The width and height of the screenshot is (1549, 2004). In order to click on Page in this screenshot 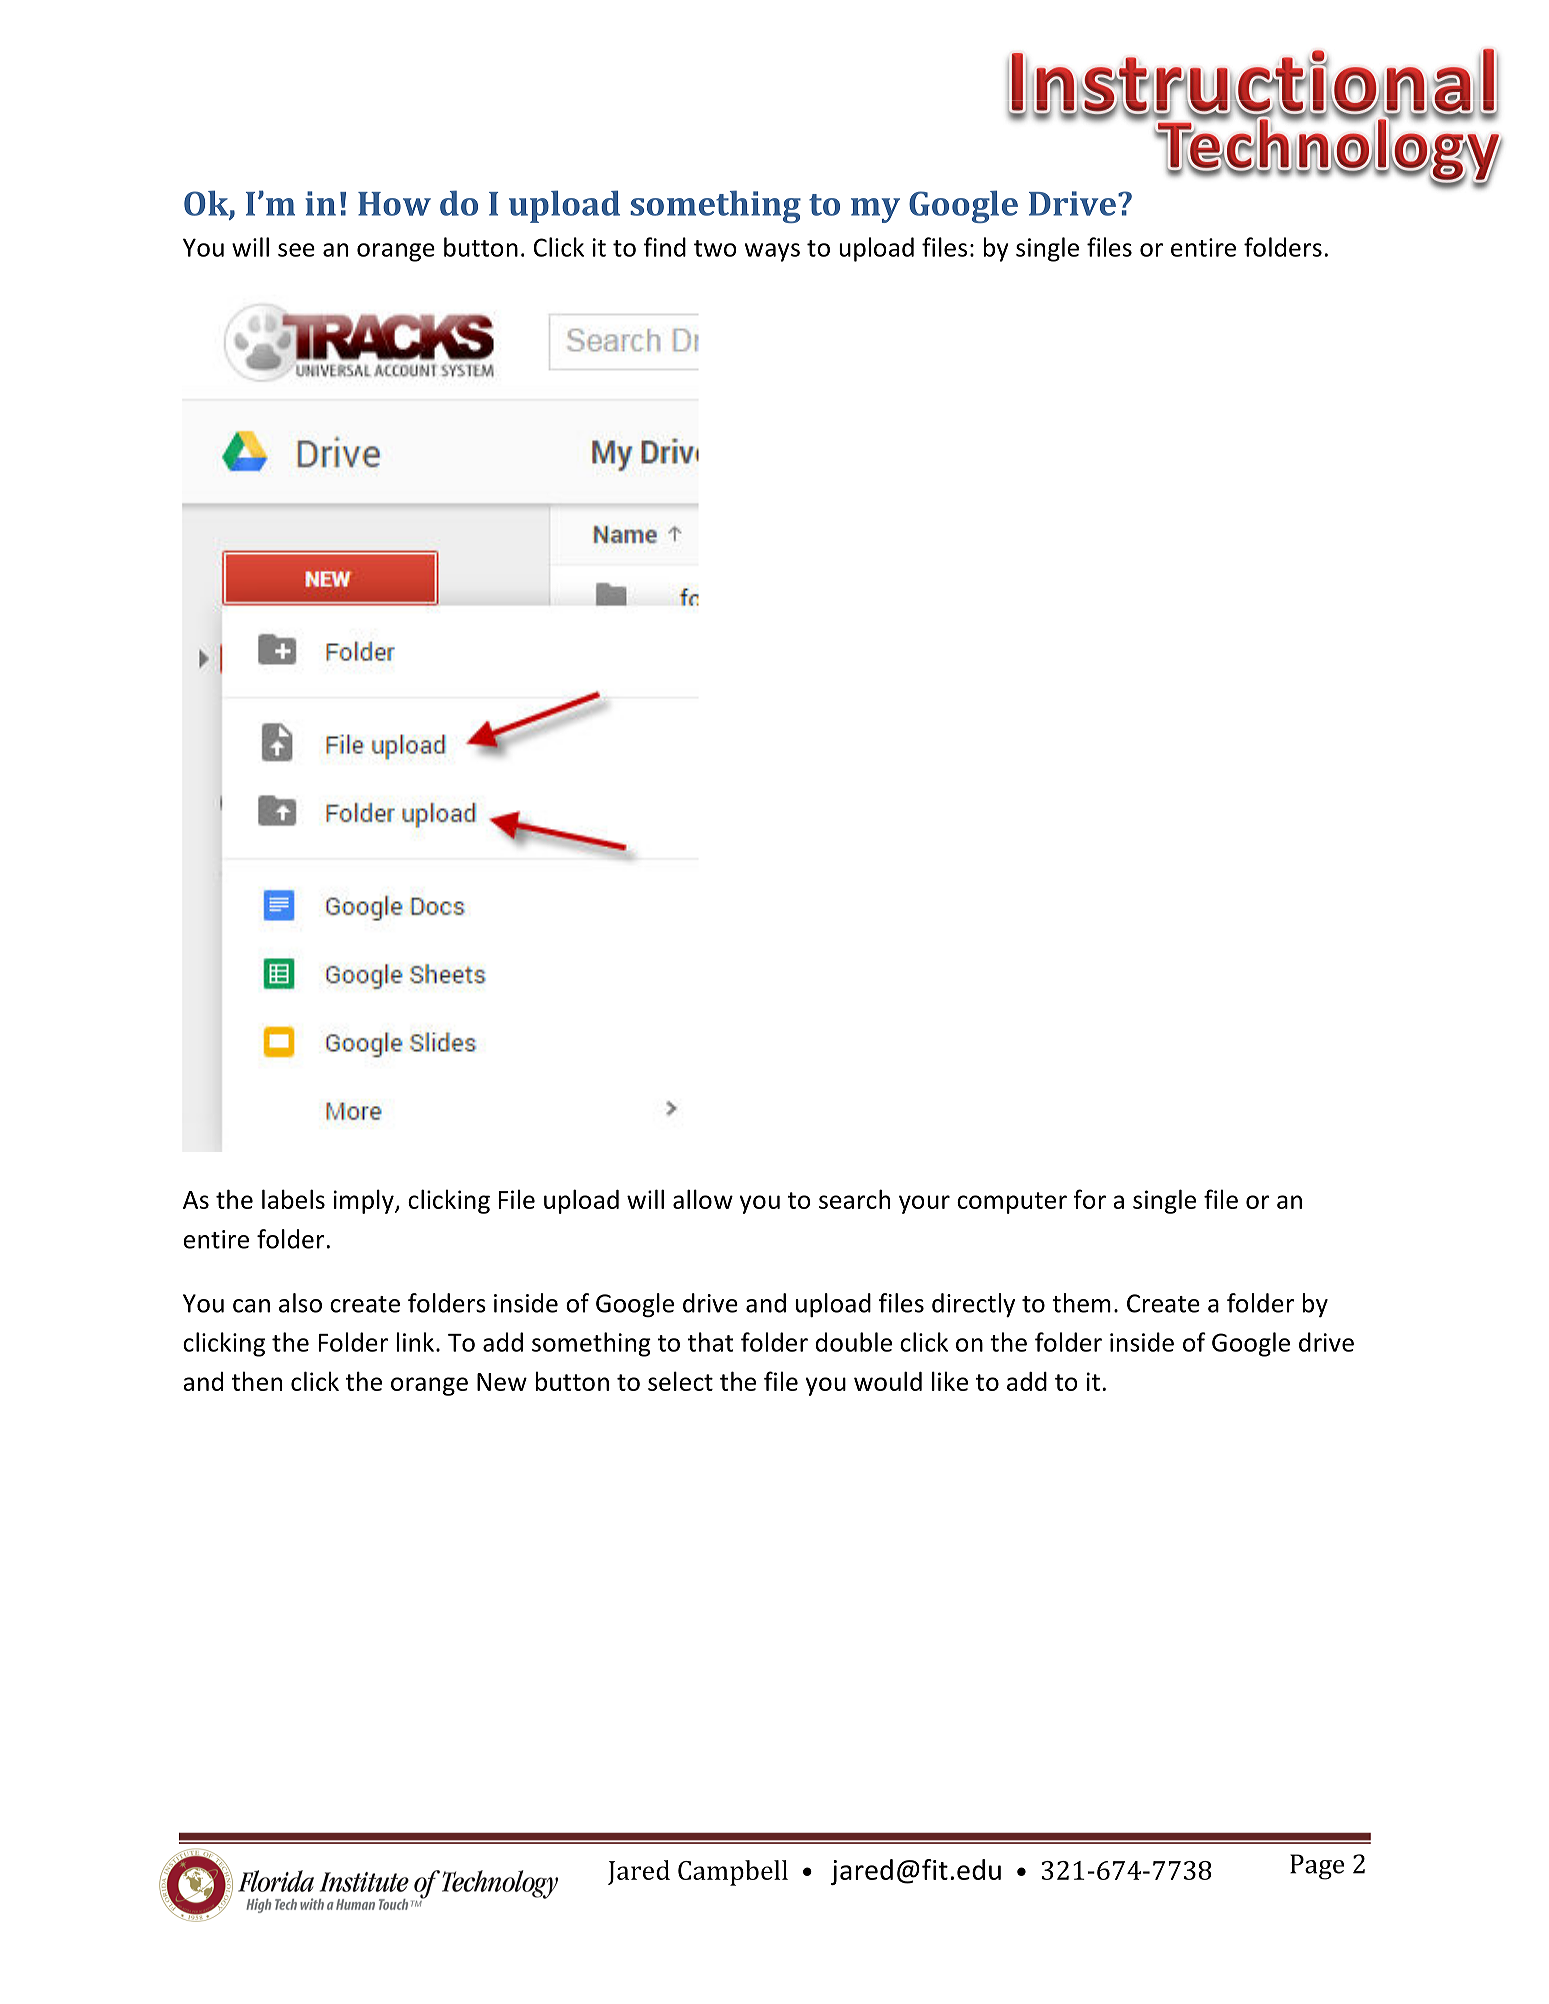, I will do `click(1317, 1867)`.
